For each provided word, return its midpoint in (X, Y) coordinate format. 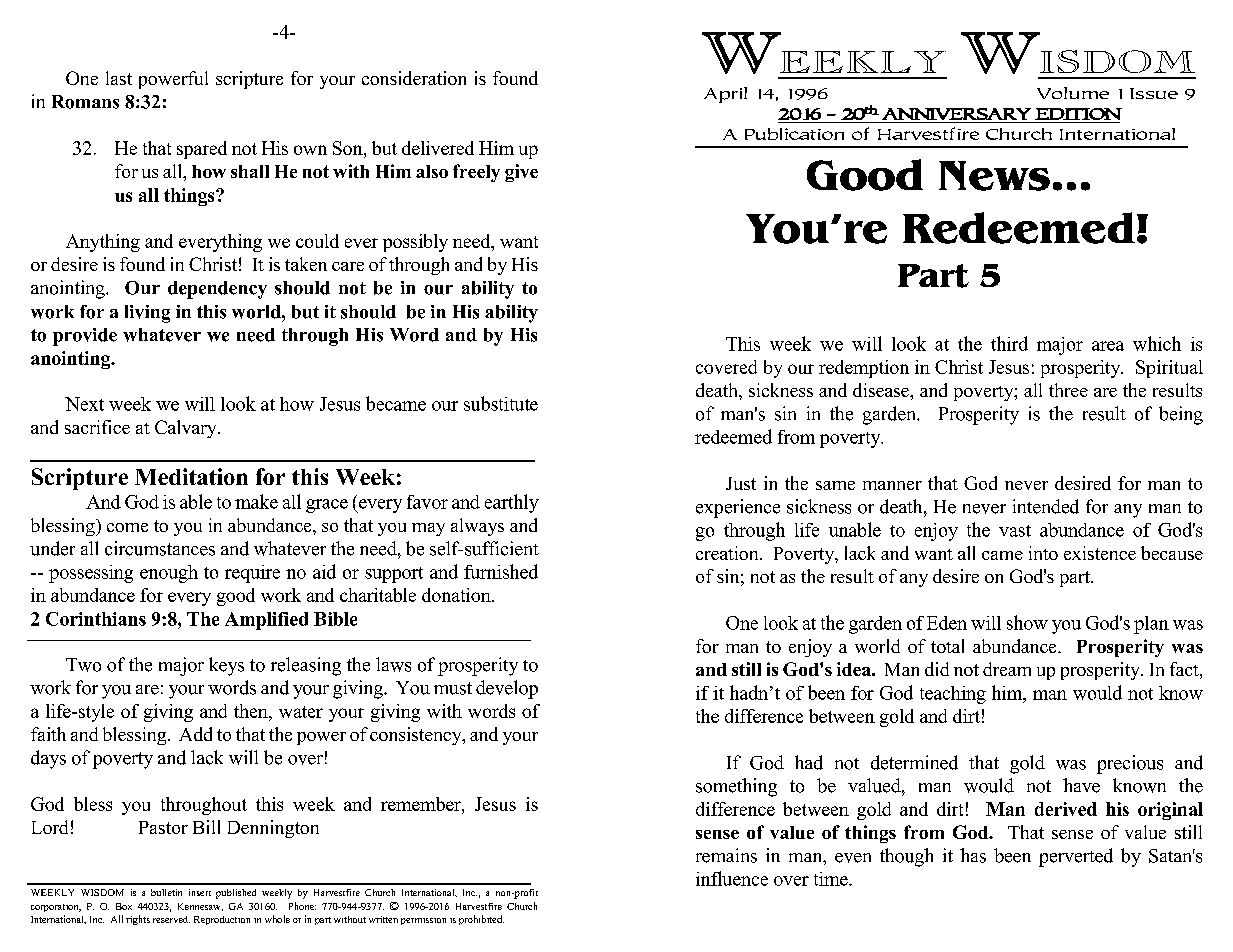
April (725, 95)
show (1027, 622)
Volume (1073, 93)
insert (200, 892)
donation (457, 595)
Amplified (266, 621)
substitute (501, 403)
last (119, 78)
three (1068, 390)
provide (85, 337)
